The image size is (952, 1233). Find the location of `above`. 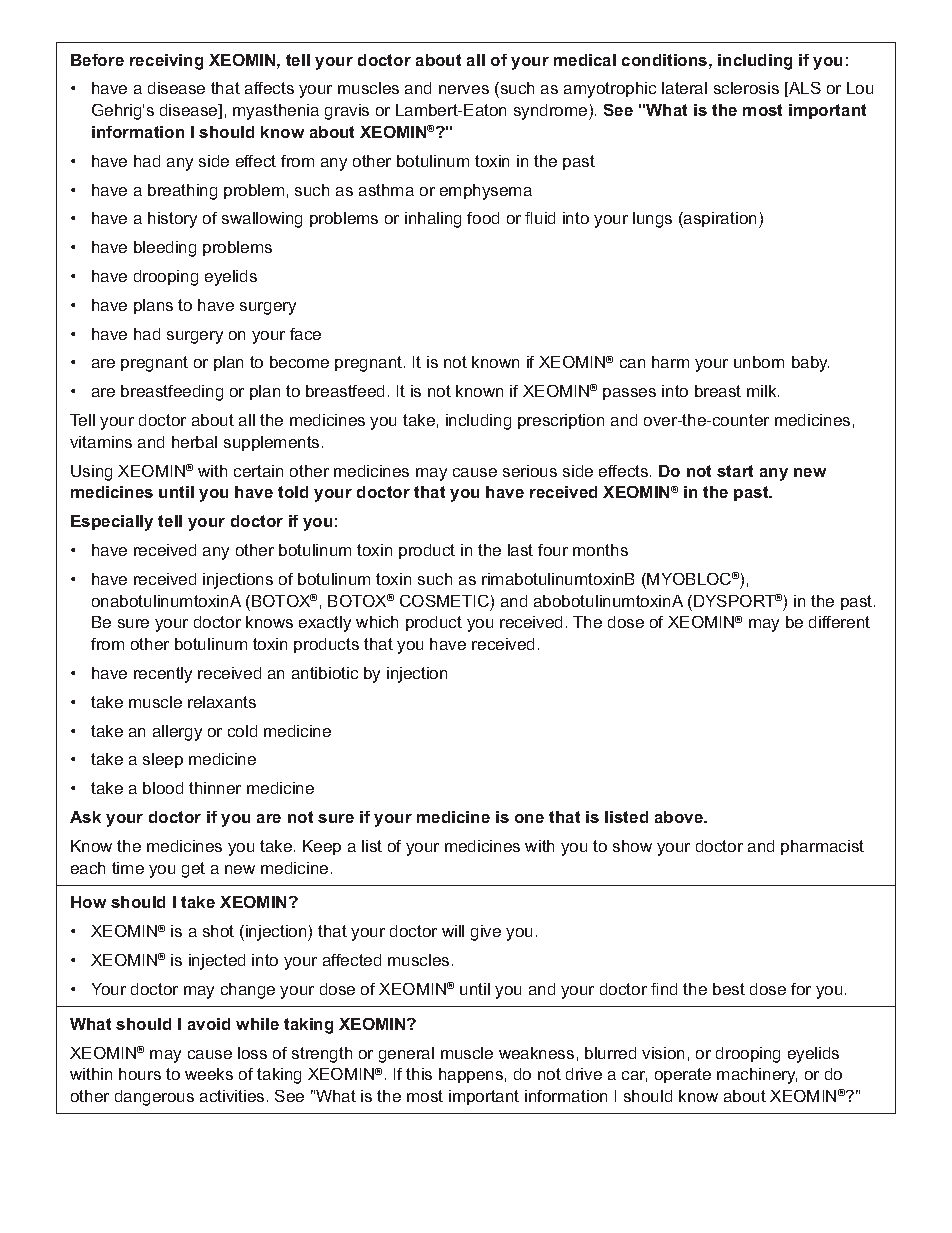

above is located at coordinates (680, 817).
